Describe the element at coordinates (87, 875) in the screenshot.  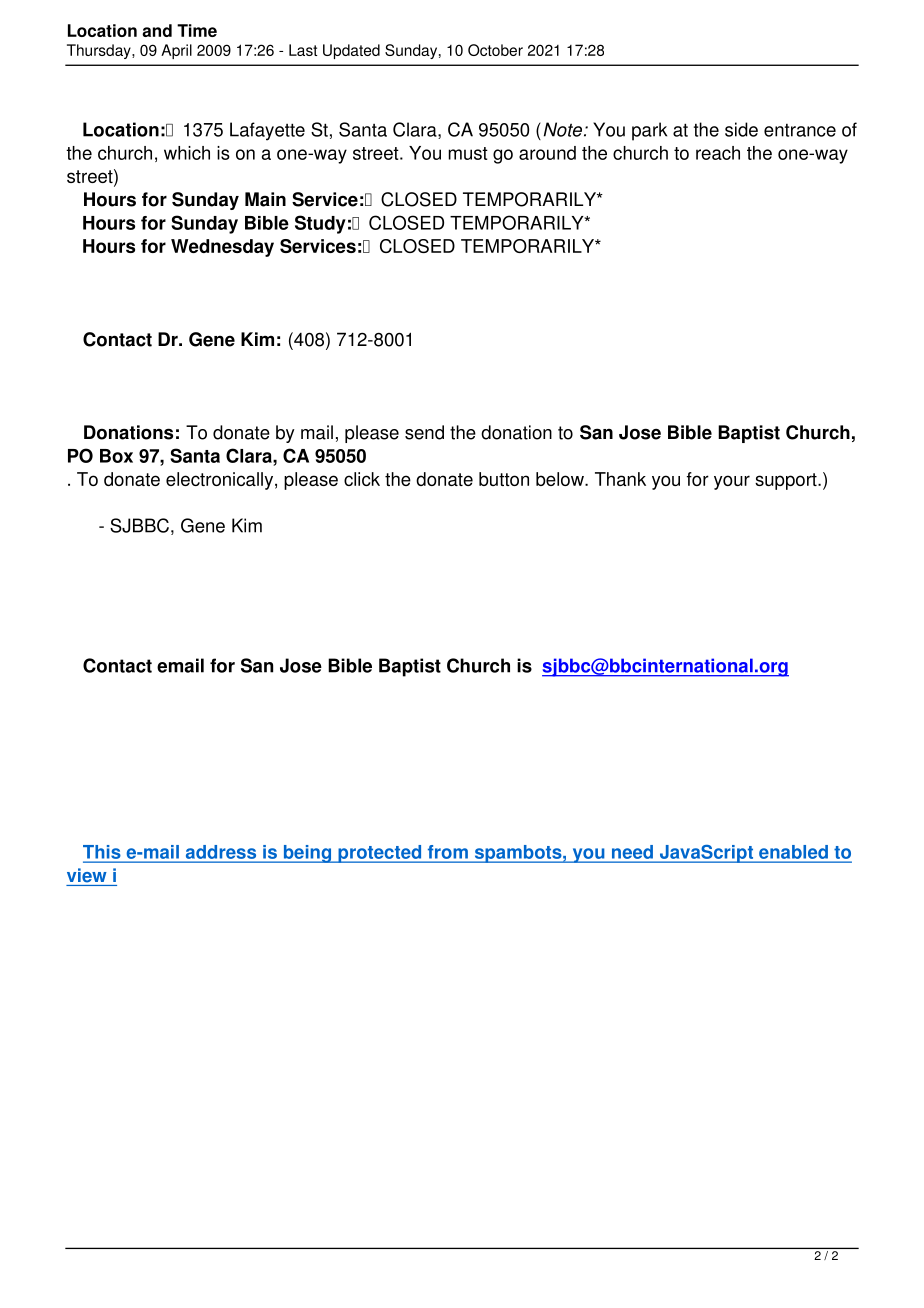
I see `view` at that location.
